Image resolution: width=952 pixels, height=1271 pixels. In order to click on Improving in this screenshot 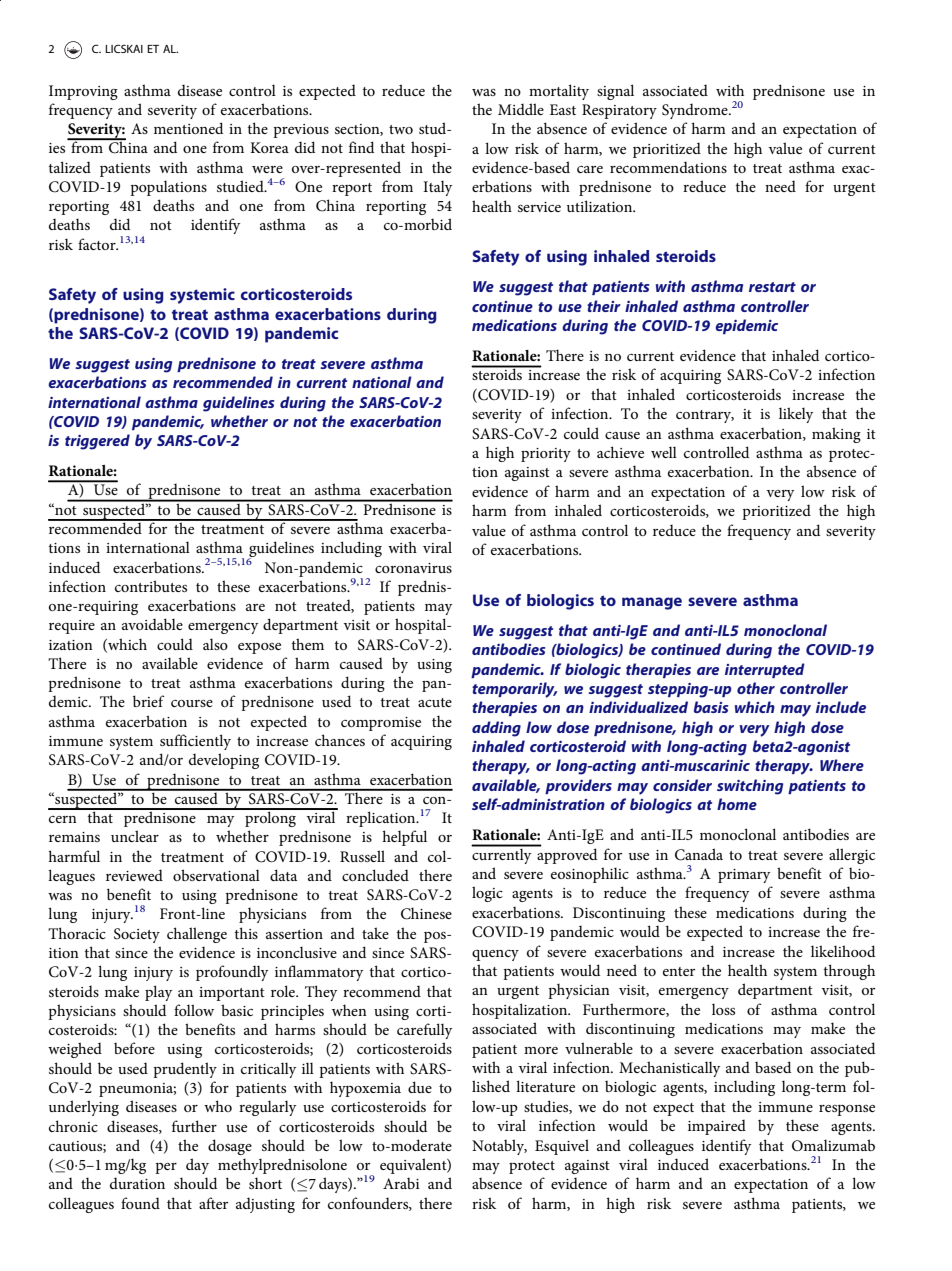, I will do `click(83, 92)`.
